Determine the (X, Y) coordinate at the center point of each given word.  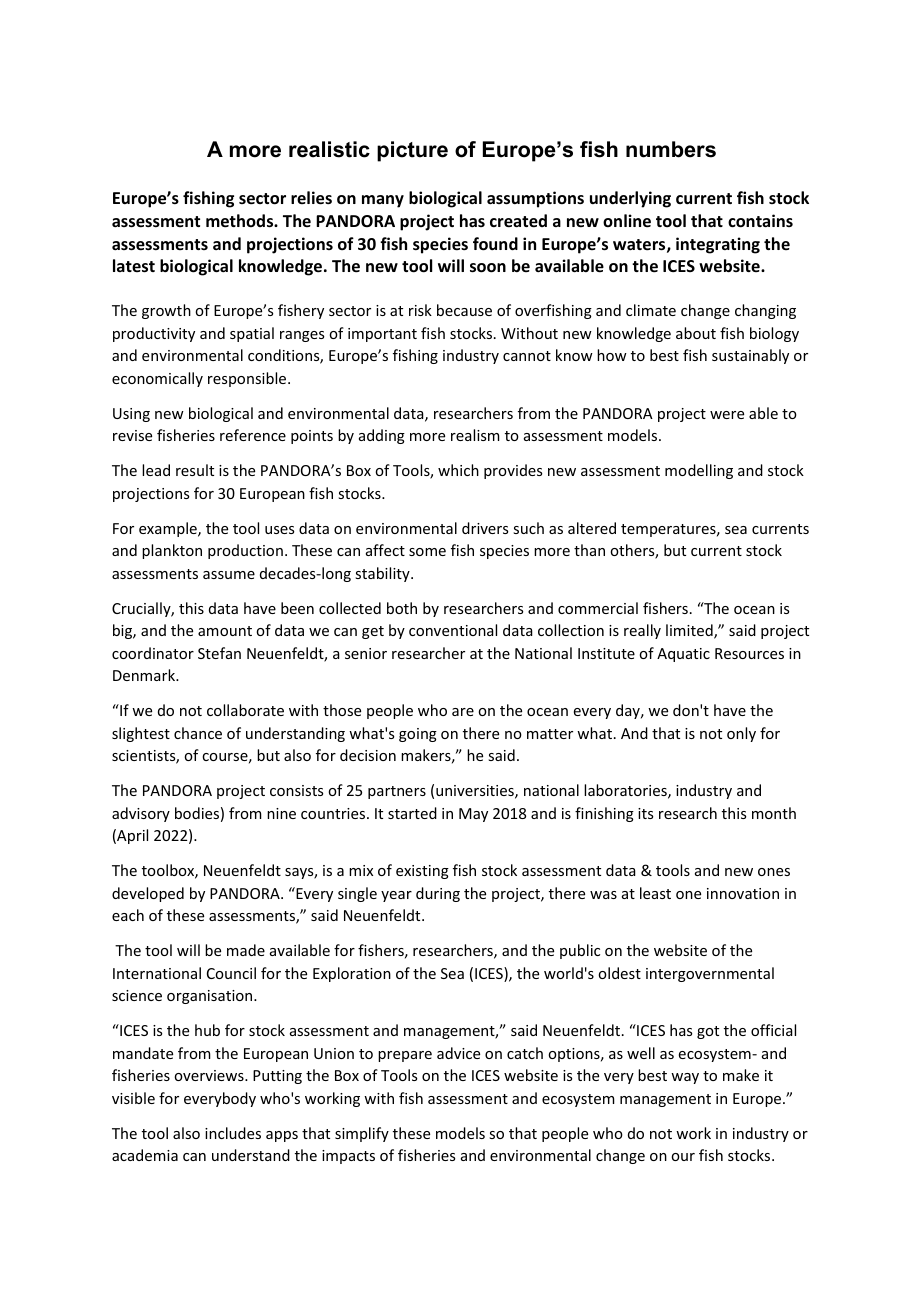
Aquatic (683, 655)
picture (412, 151)
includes (233, 1133)
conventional (453, 630)
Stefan (219, 653)
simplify (362, 1134)
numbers (671, 149)
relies (311, 198)
